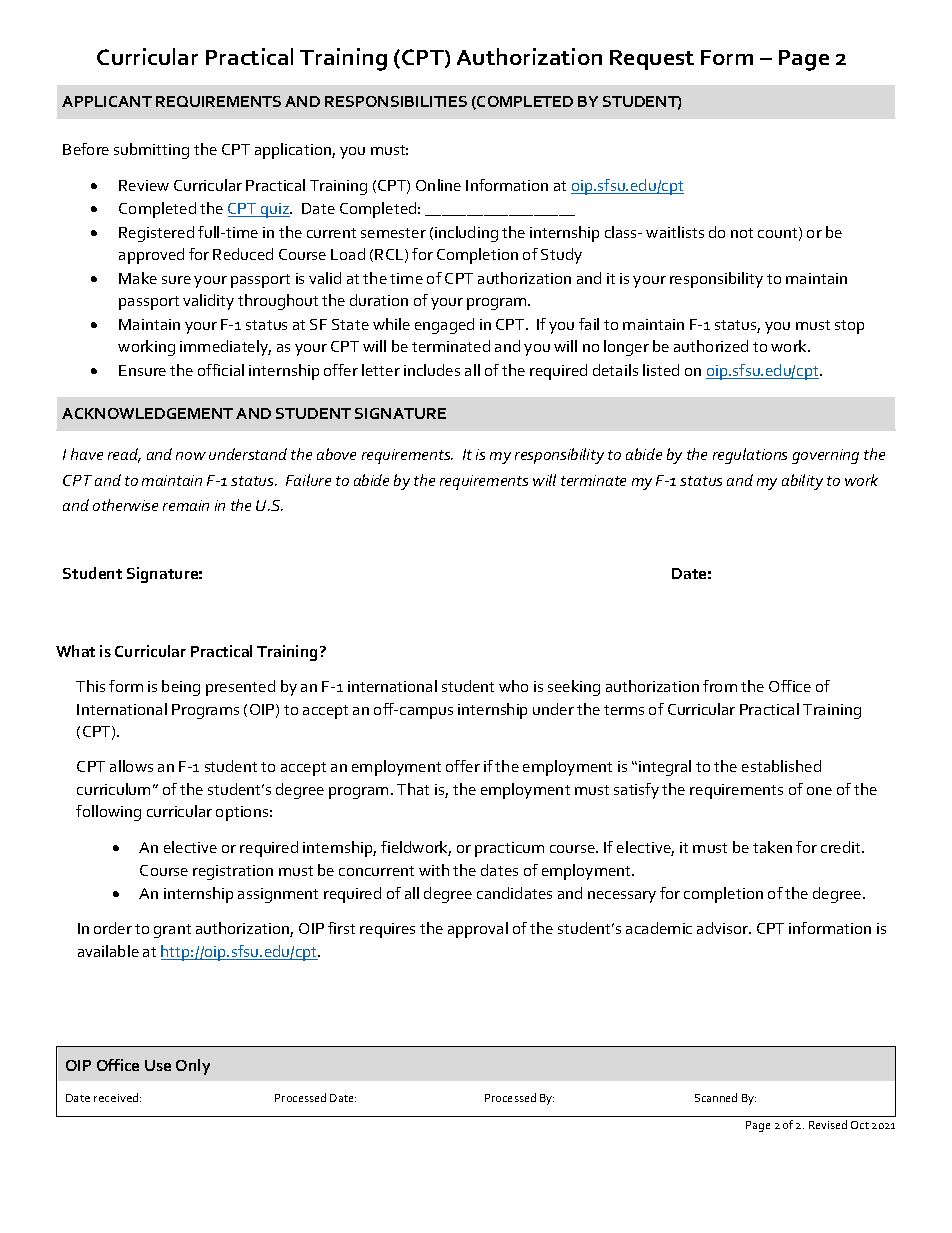 The width and height of the screenshot is (952, 1233). What do you see at coordinates (158, 1065) in the screenshot?
I see `Use` at bounding box center [158, 1065].
